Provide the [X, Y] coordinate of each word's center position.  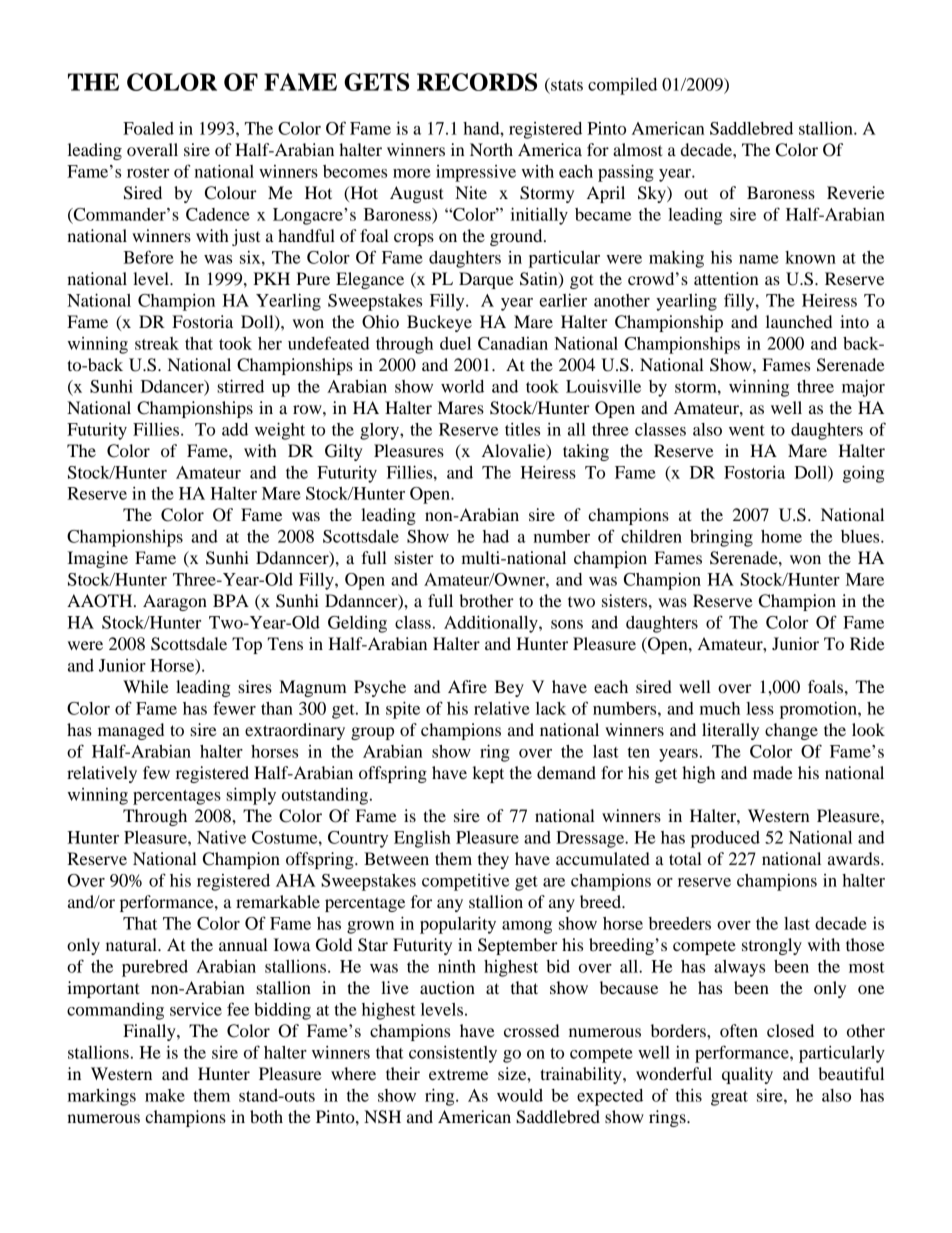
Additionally [492, 624]
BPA [231, 600]
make [165, 1095]
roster [148, 172]
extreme [458, 1075]
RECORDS [477, 82]
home [781, 536]
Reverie [856, 192]
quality [747, 1075]
